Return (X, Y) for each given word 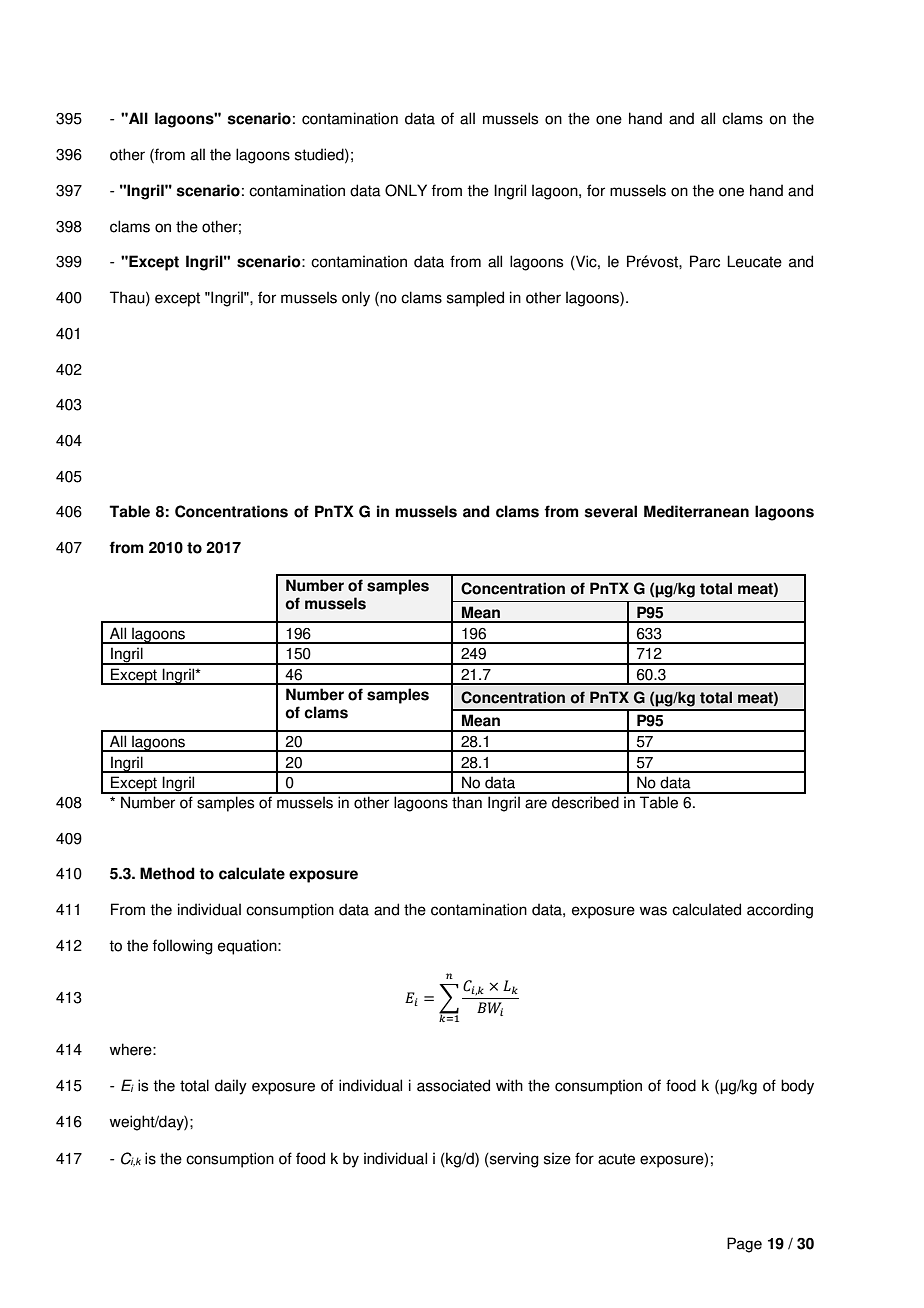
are (536, 804)
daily (231, 1087)
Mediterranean (696, 511)
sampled (475, 299)
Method (167, 873)
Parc (705, 261)
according (780, 911)
